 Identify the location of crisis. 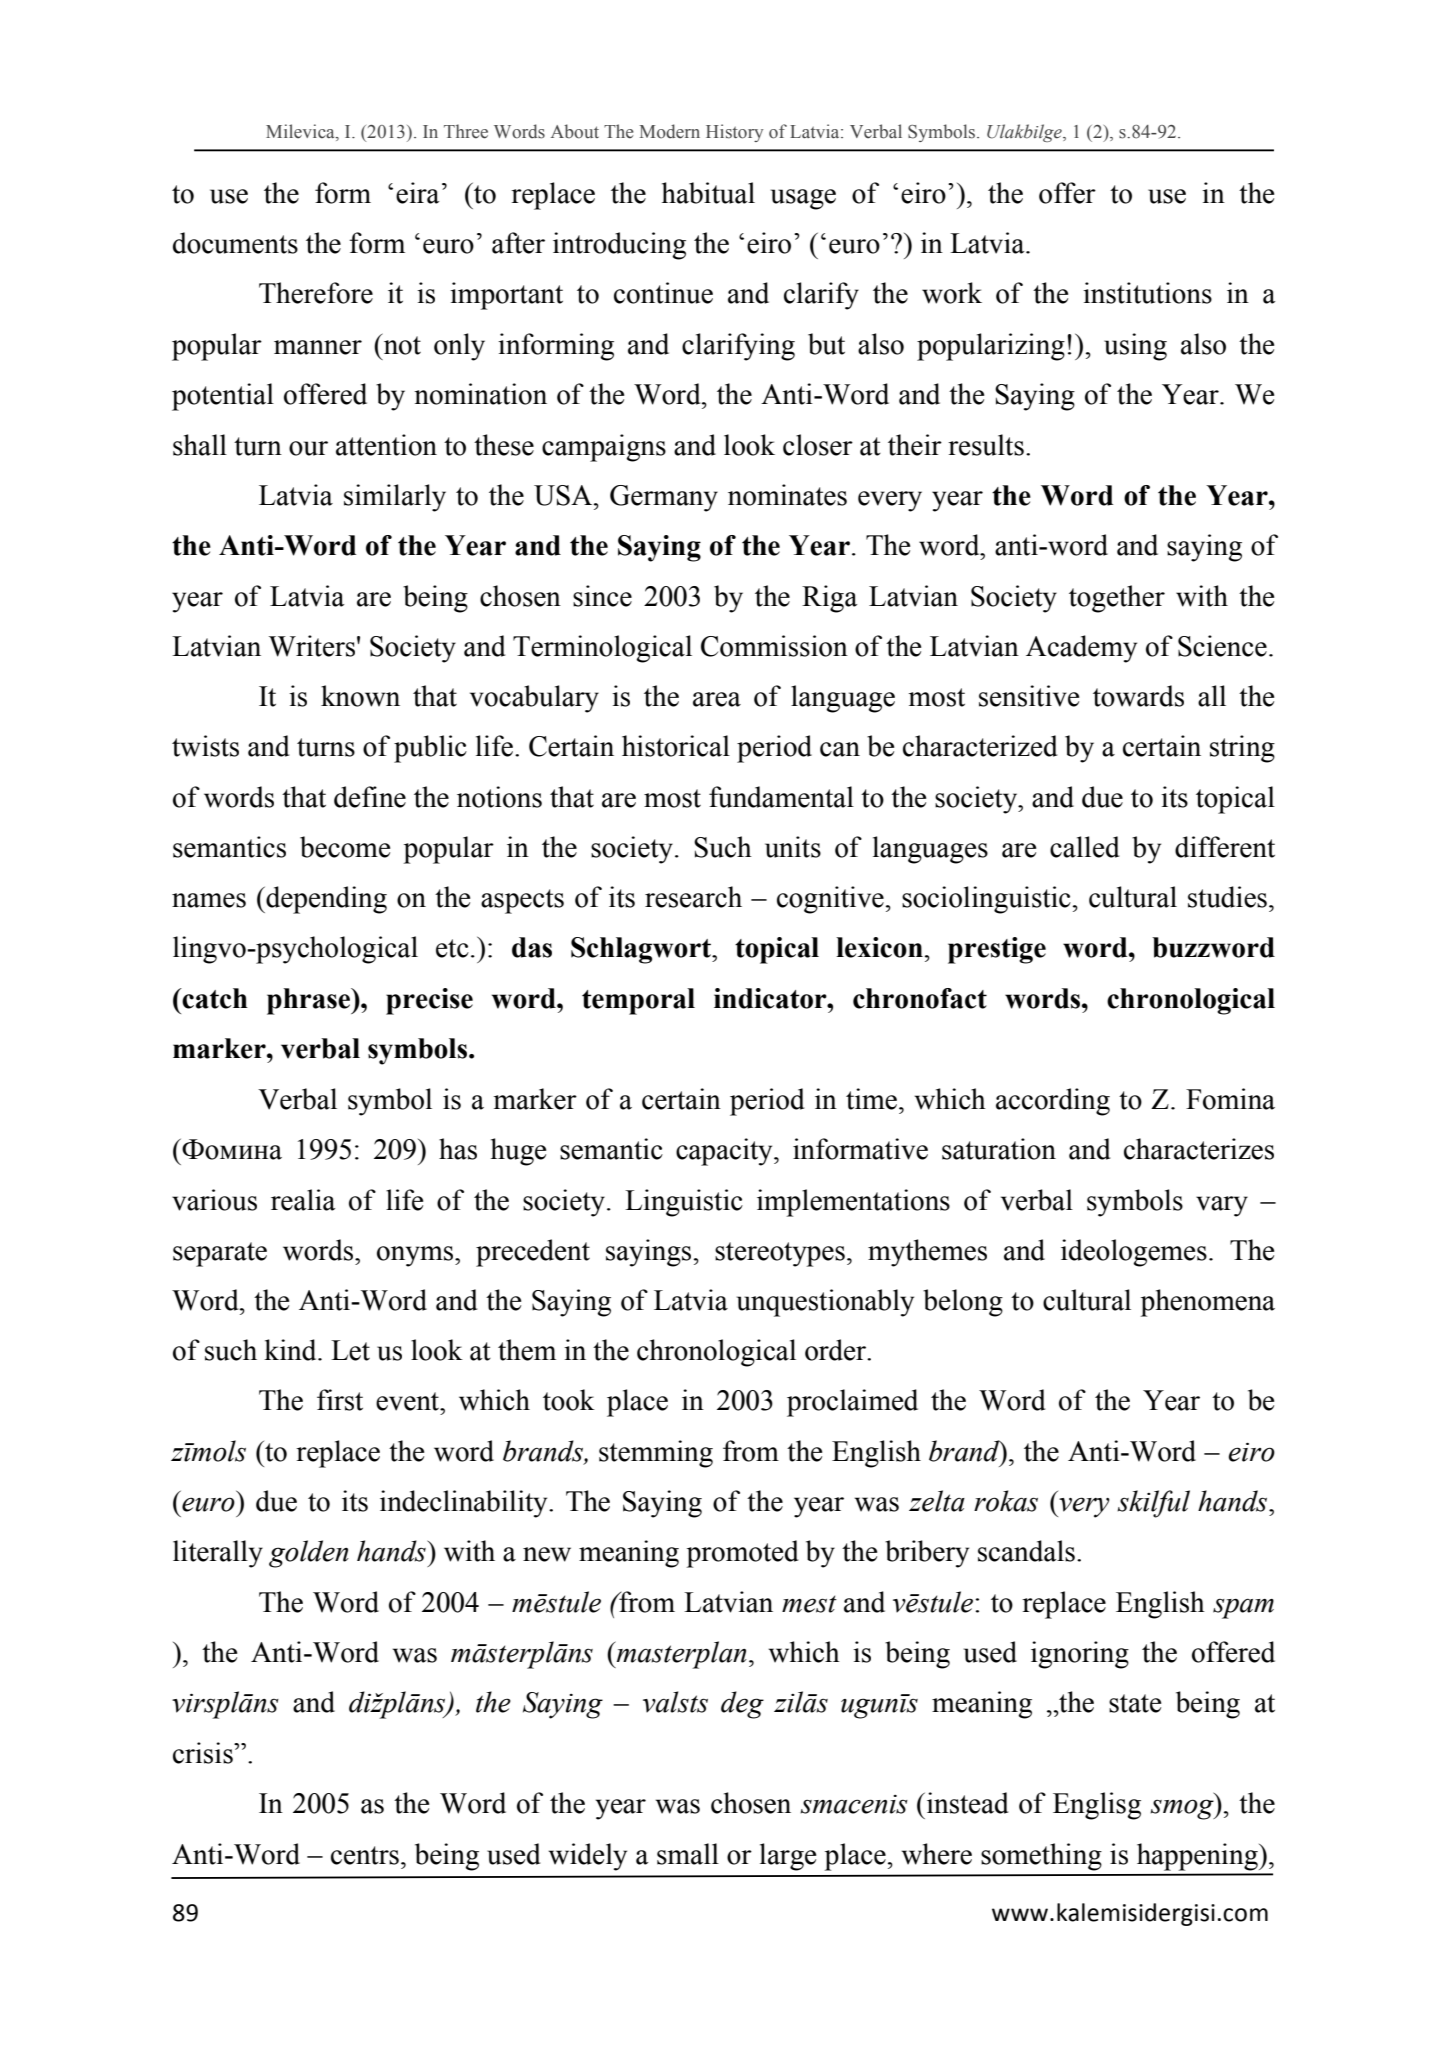
(204, 1753).
